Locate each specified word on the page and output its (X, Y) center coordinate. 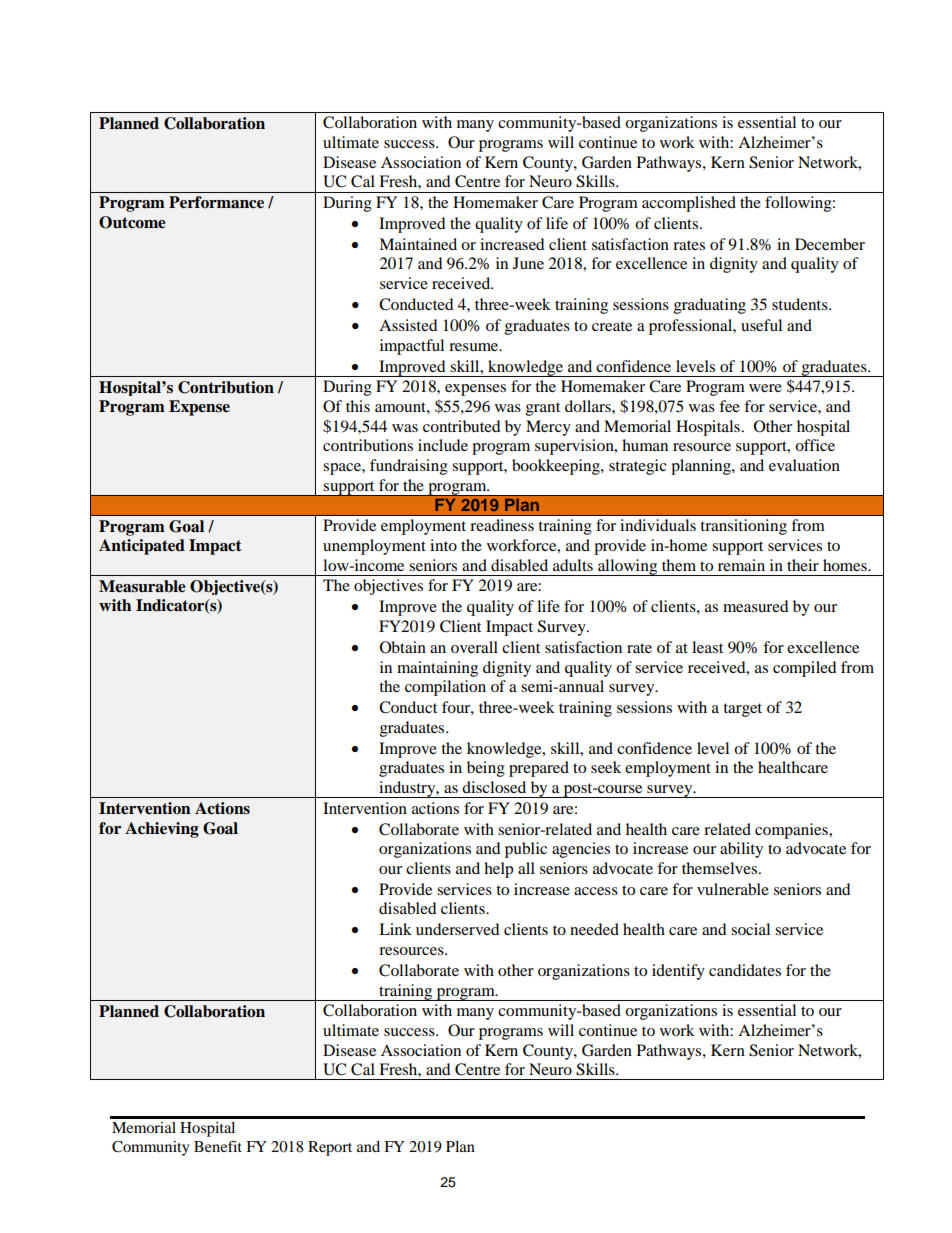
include (443, 445)
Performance (216, 202)
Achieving (162, 830)
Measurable (142, 586)
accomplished (689, 204)
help (498, 870)
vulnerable (733, 889)
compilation (445, 688)
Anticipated (142, 547)
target (742, 710)
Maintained (418, 244)
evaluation (804, 465)
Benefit (218, 1146)
